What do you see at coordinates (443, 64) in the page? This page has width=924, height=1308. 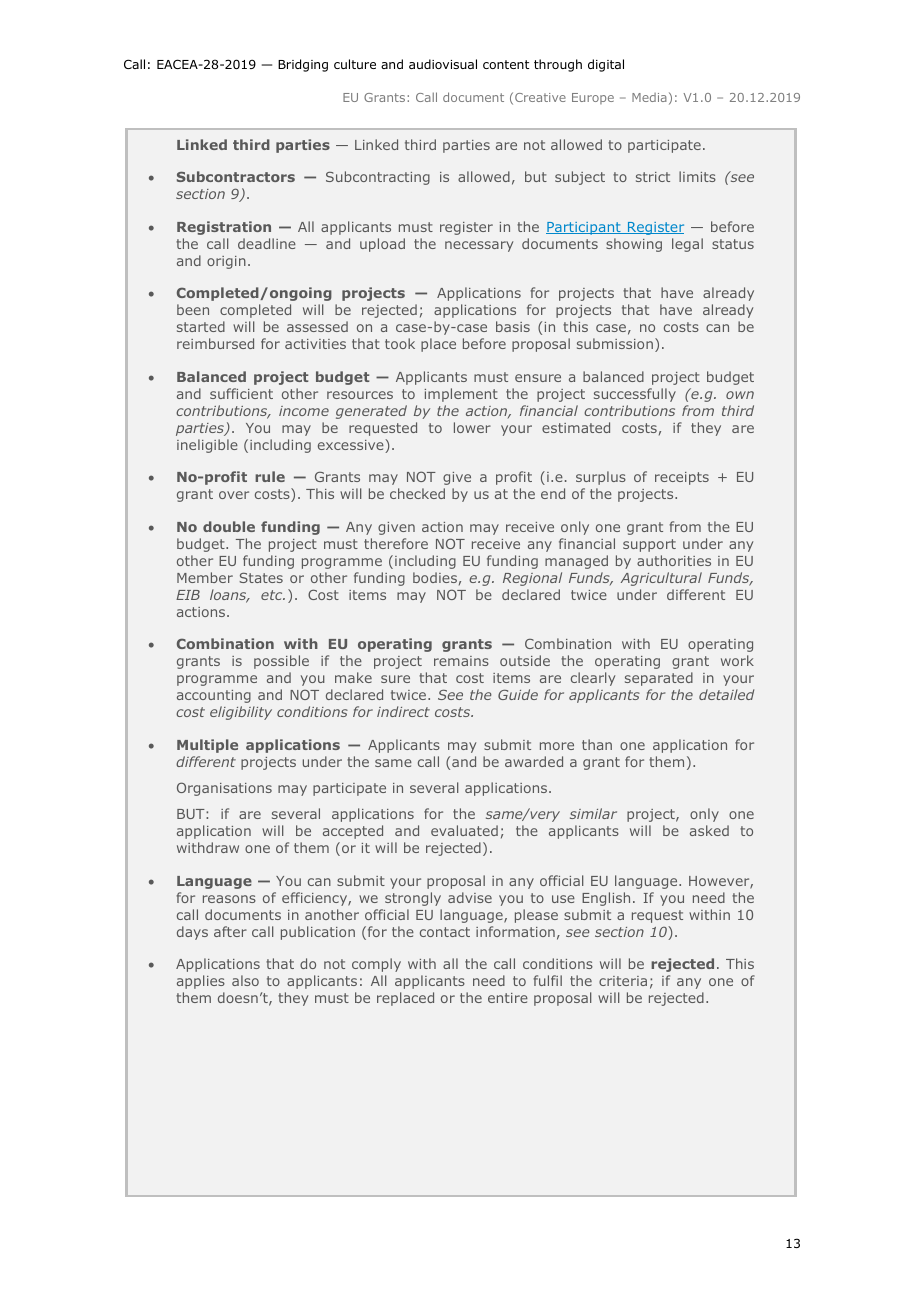 I see `audiovisual` at bounding box center [443, 64].
